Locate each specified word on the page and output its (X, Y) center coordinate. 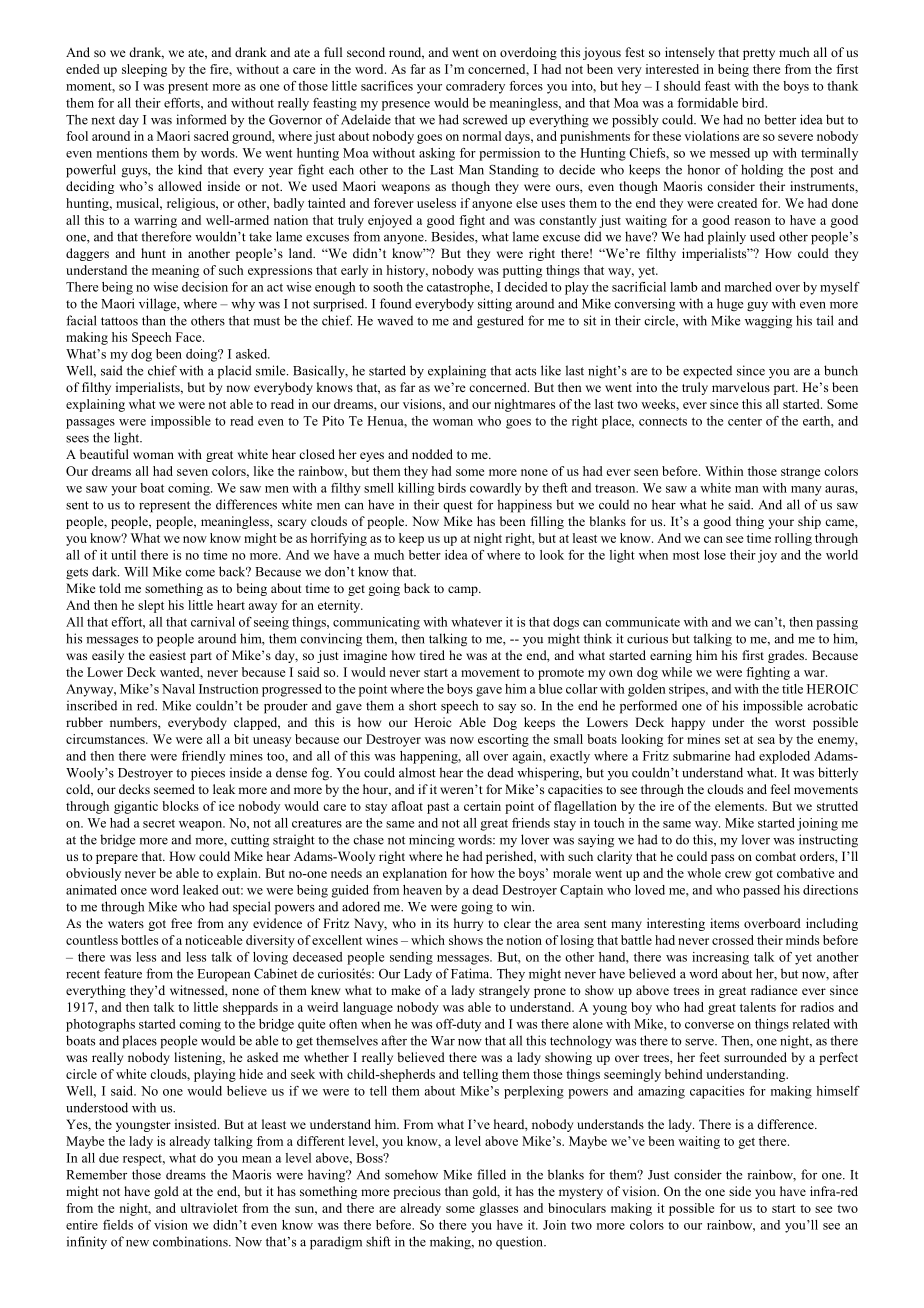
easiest (167, 655)
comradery (475, 87)
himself (838, 1091)
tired (432, 655)
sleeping (144, 70)
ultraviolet (209, 1208)
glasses (498, 1209)
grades (787, 656)
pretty (759, 54)
